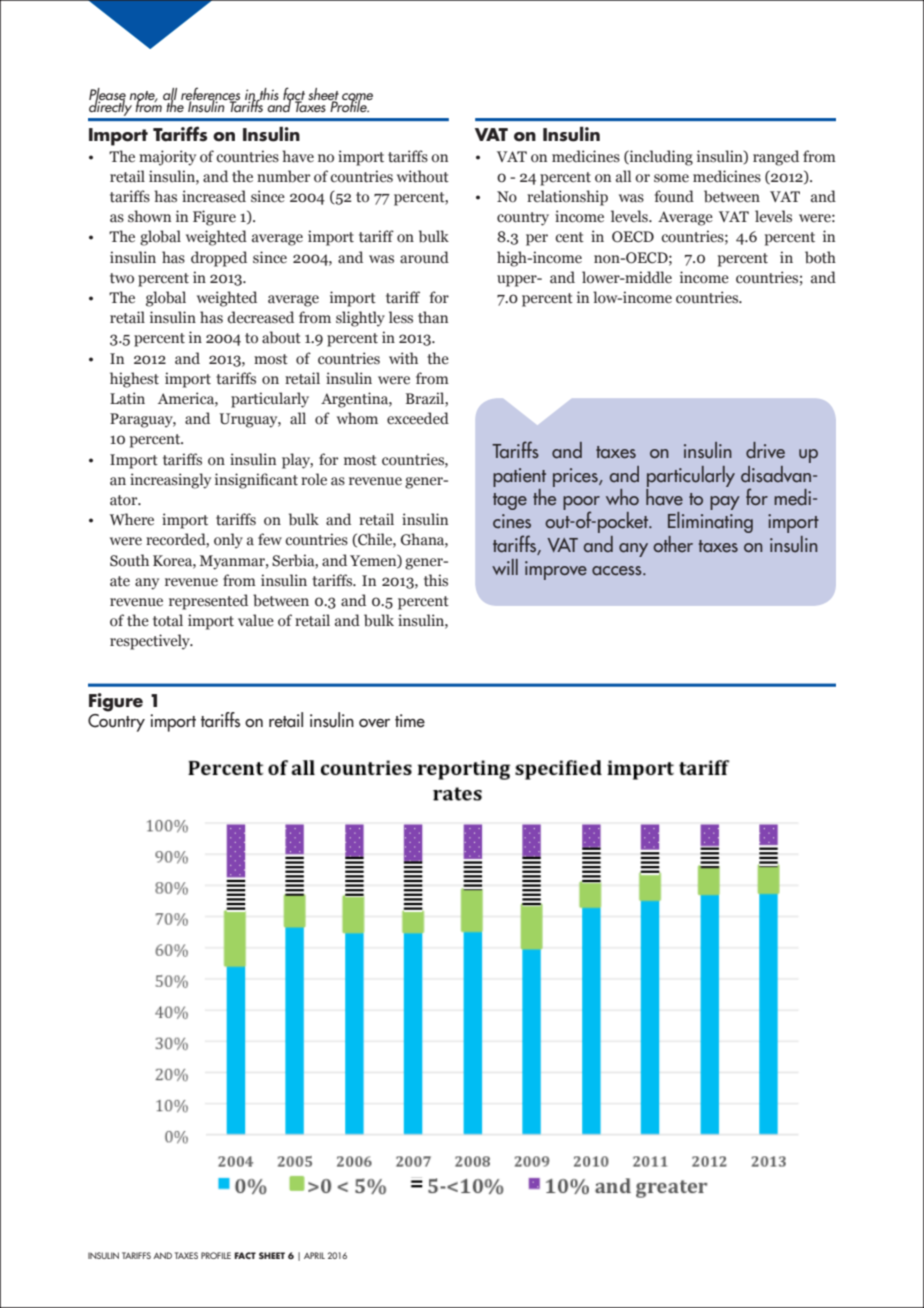  Describe the element at coordinates (127, 398) in the screenshot. I see `Latin` at that location.
